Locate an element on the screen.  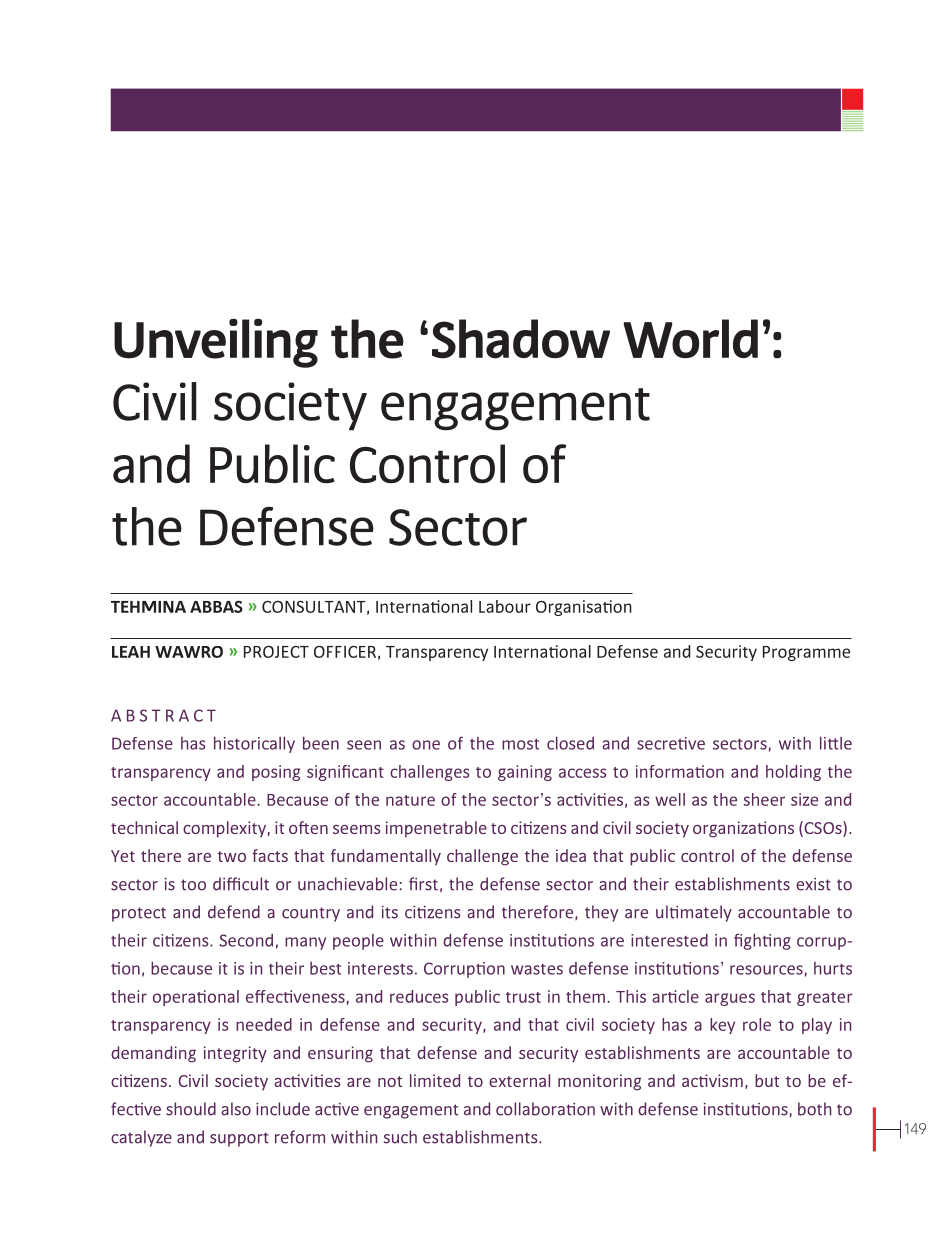
Shadow is located at coordinates (521, 339).
